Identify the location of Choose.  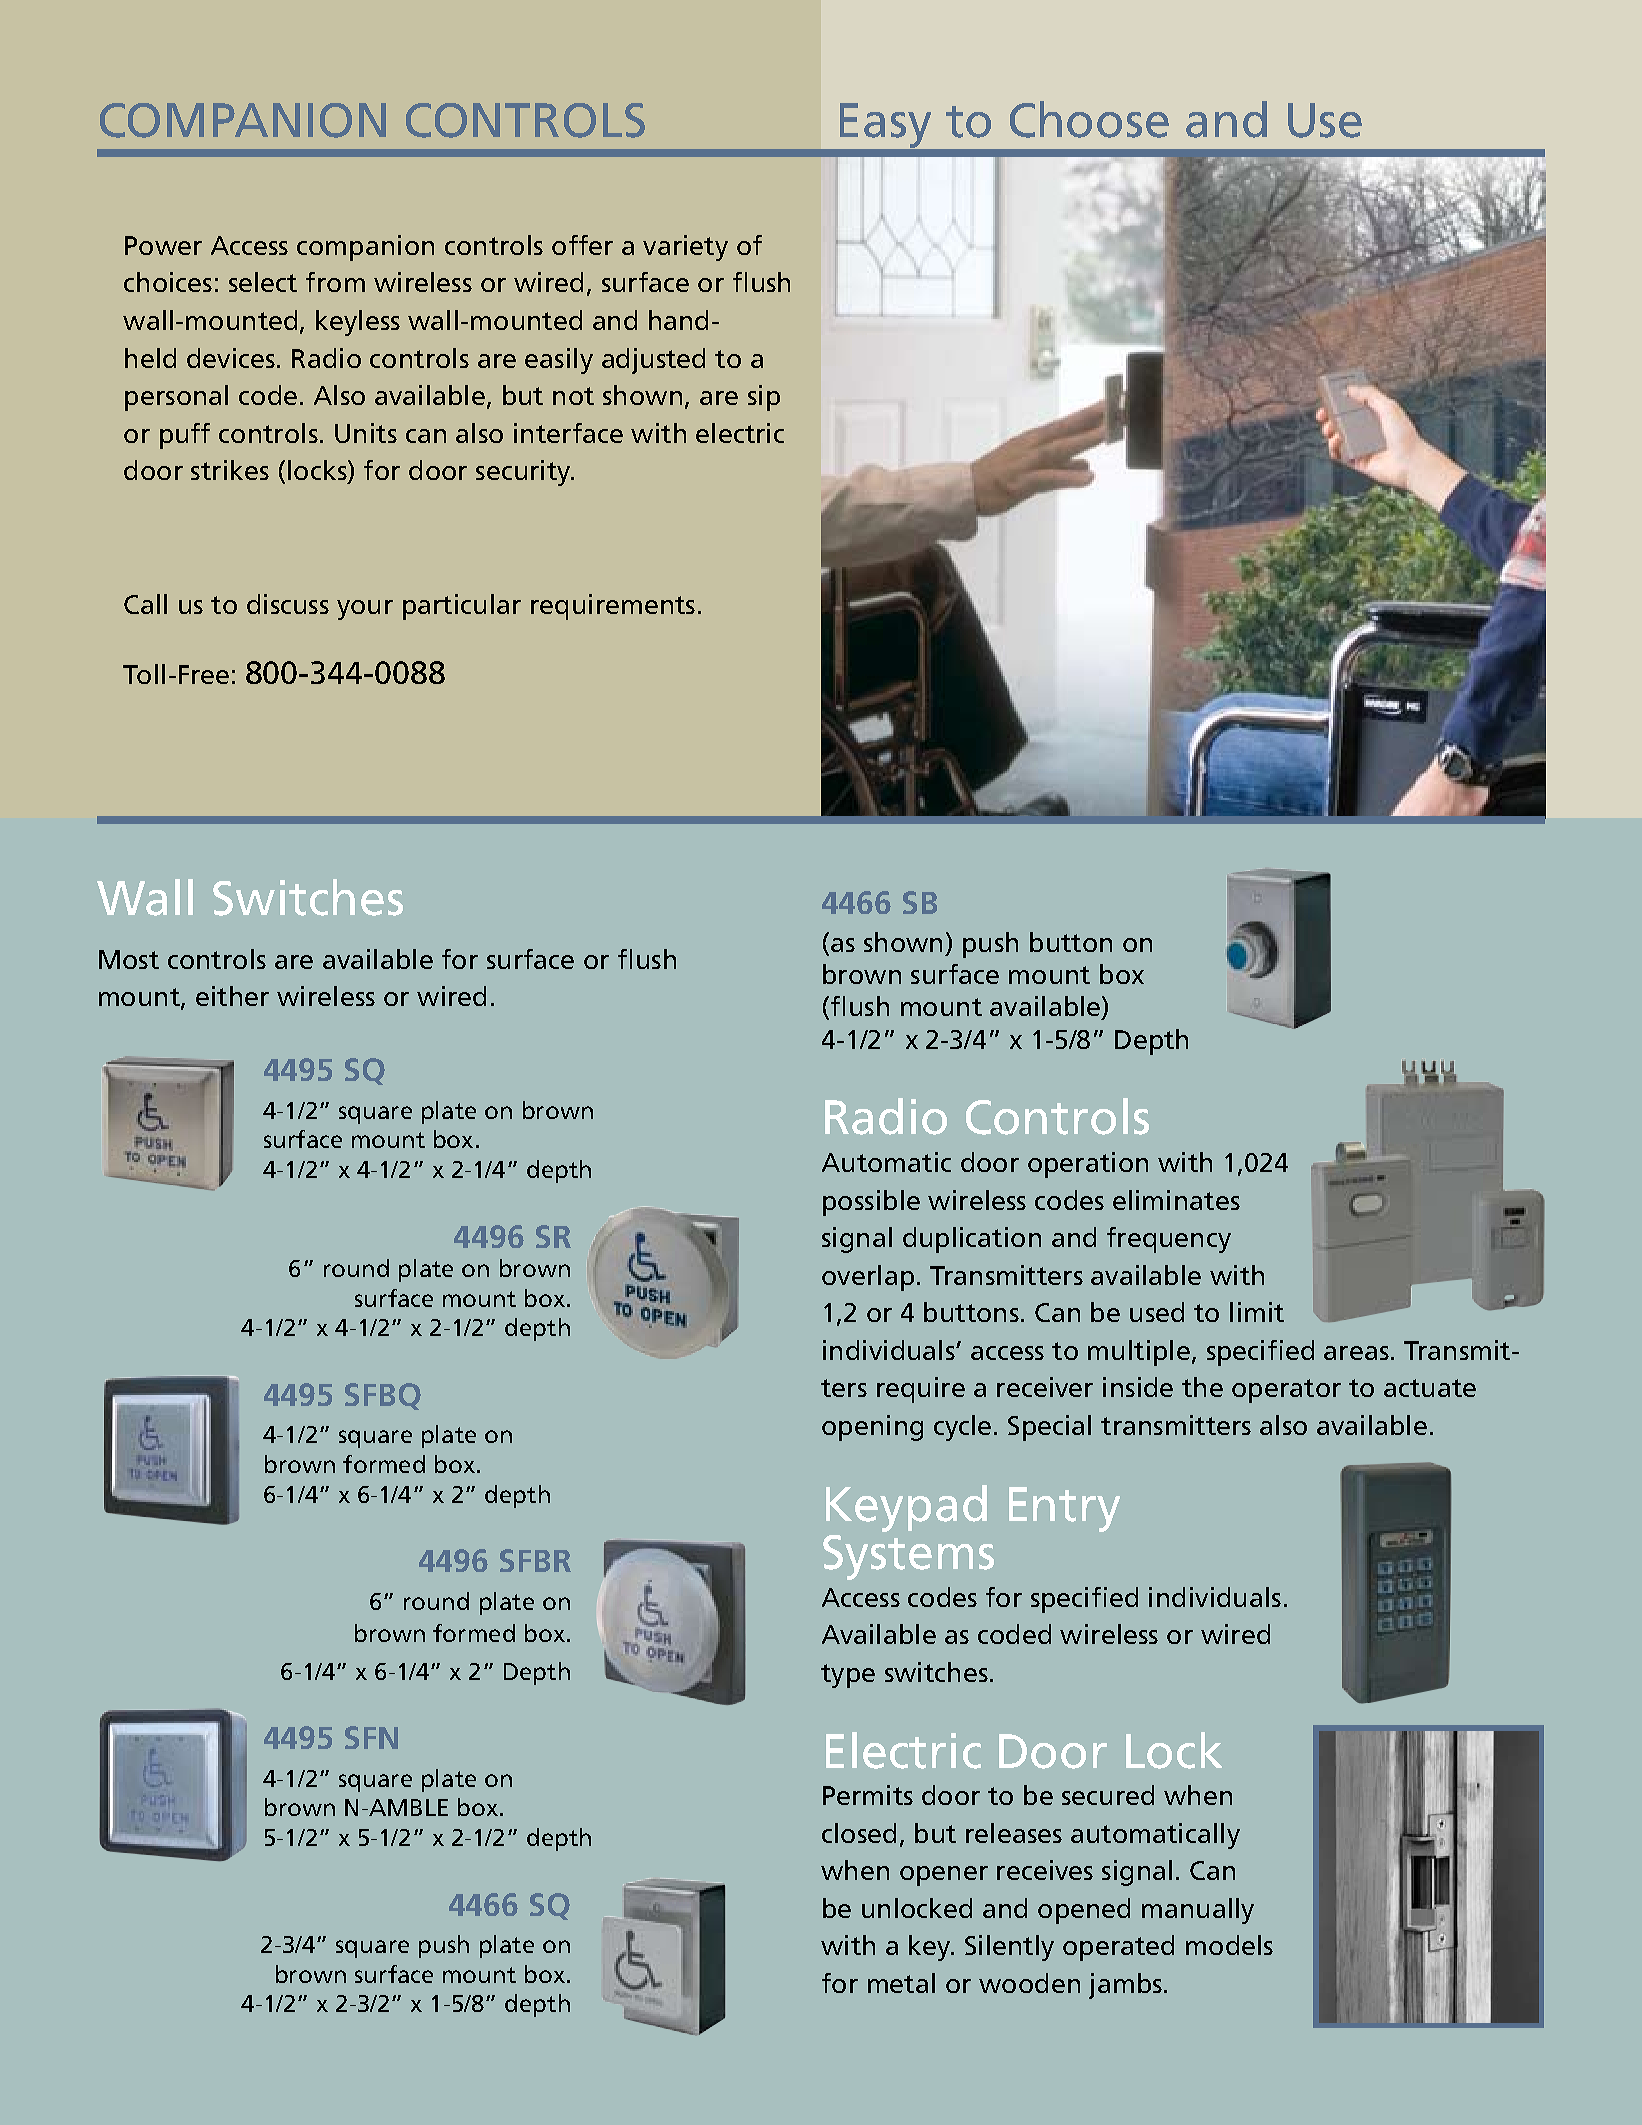
(1089, 119).
